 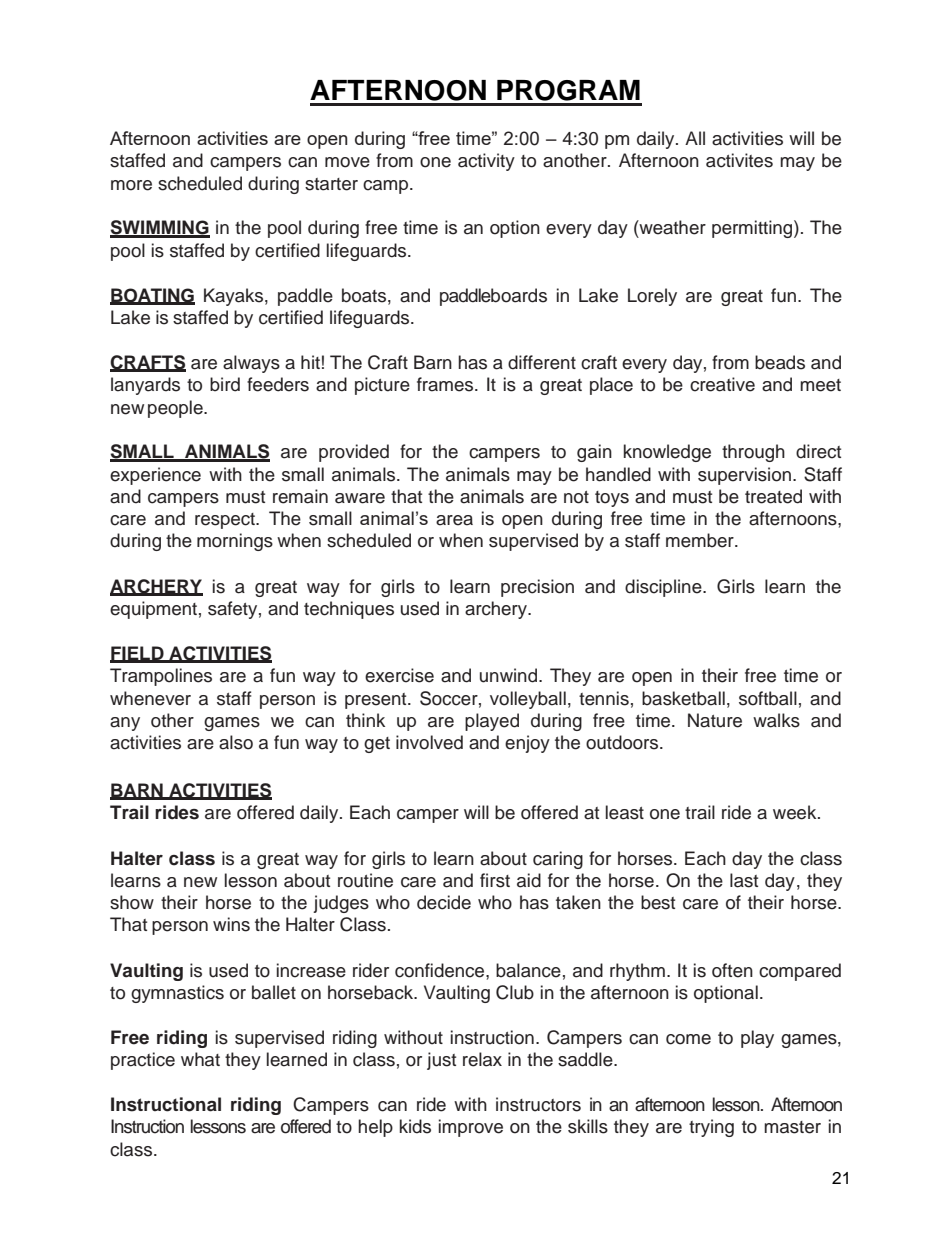 I want to click on creative, so click(x=722, y=384).
